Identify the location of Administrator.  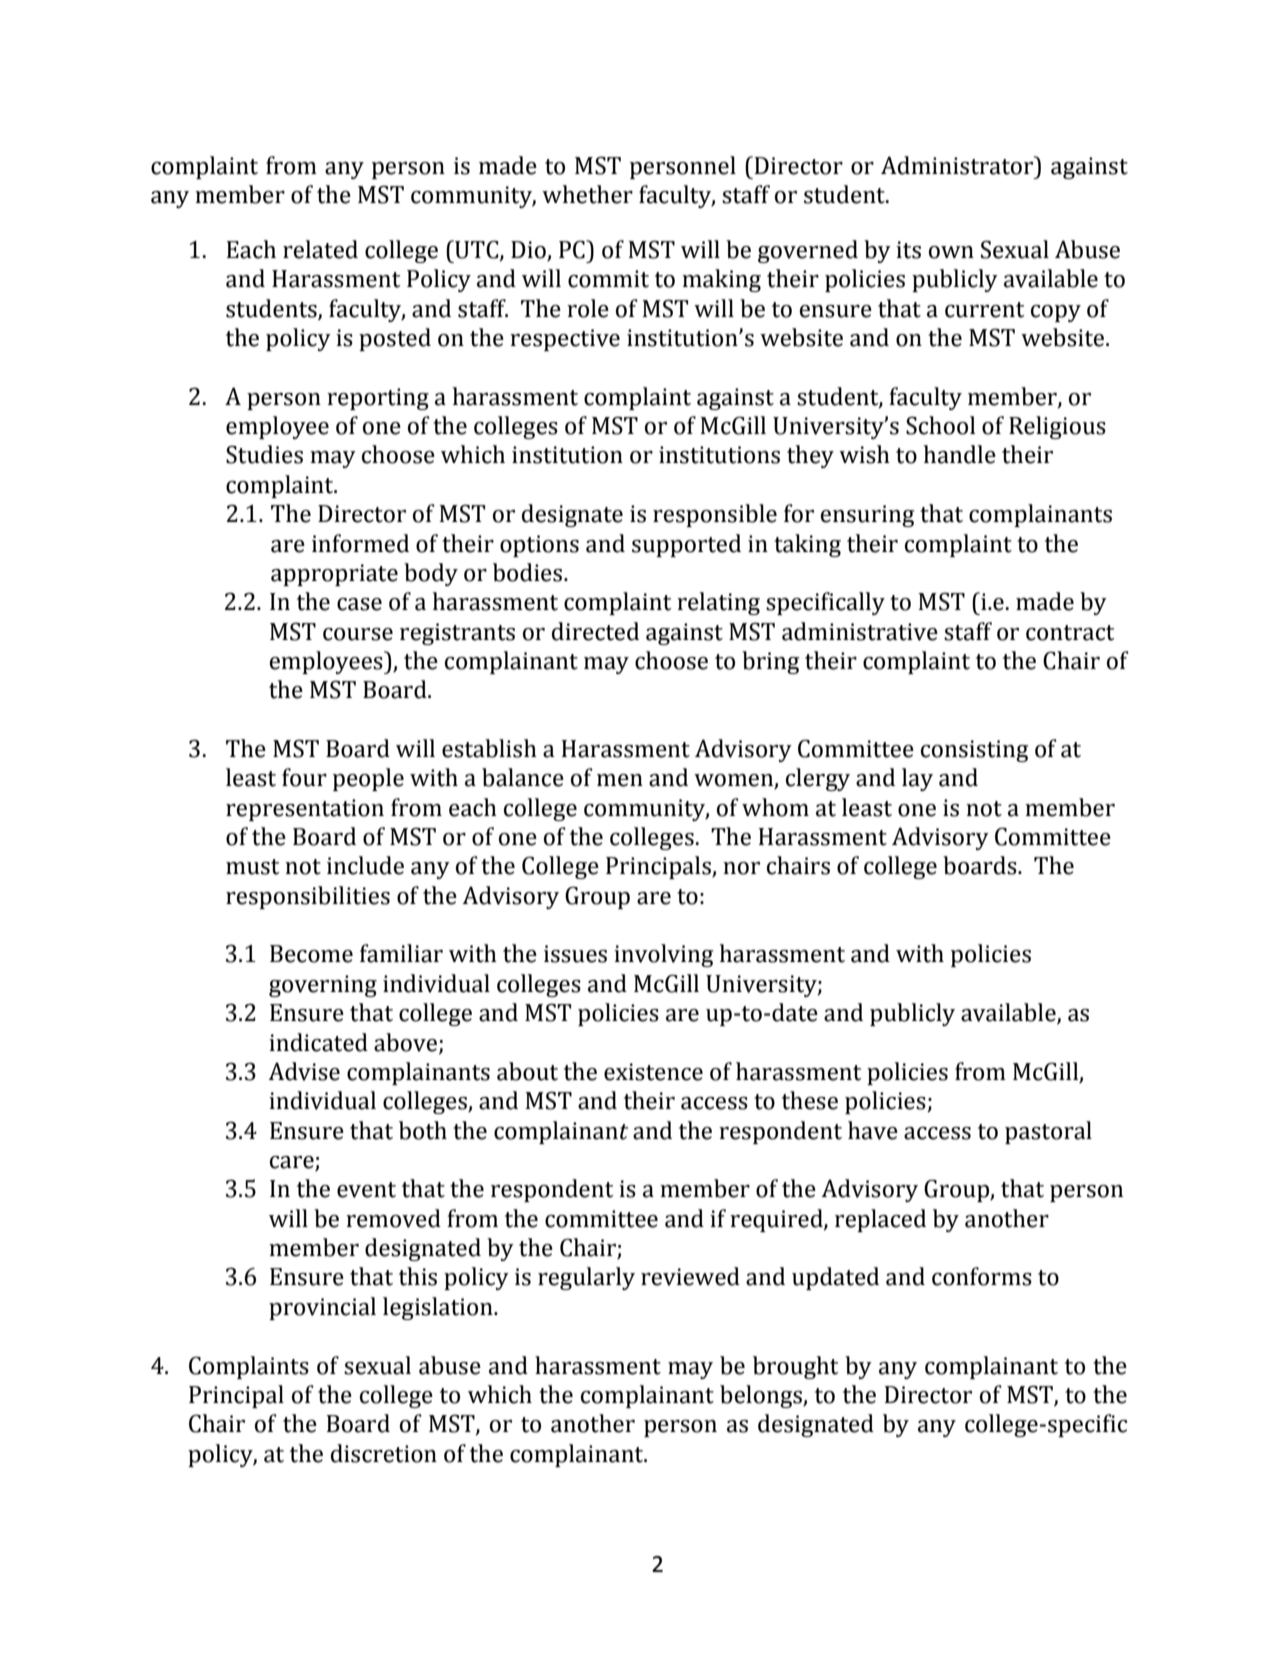
(958, 165).
